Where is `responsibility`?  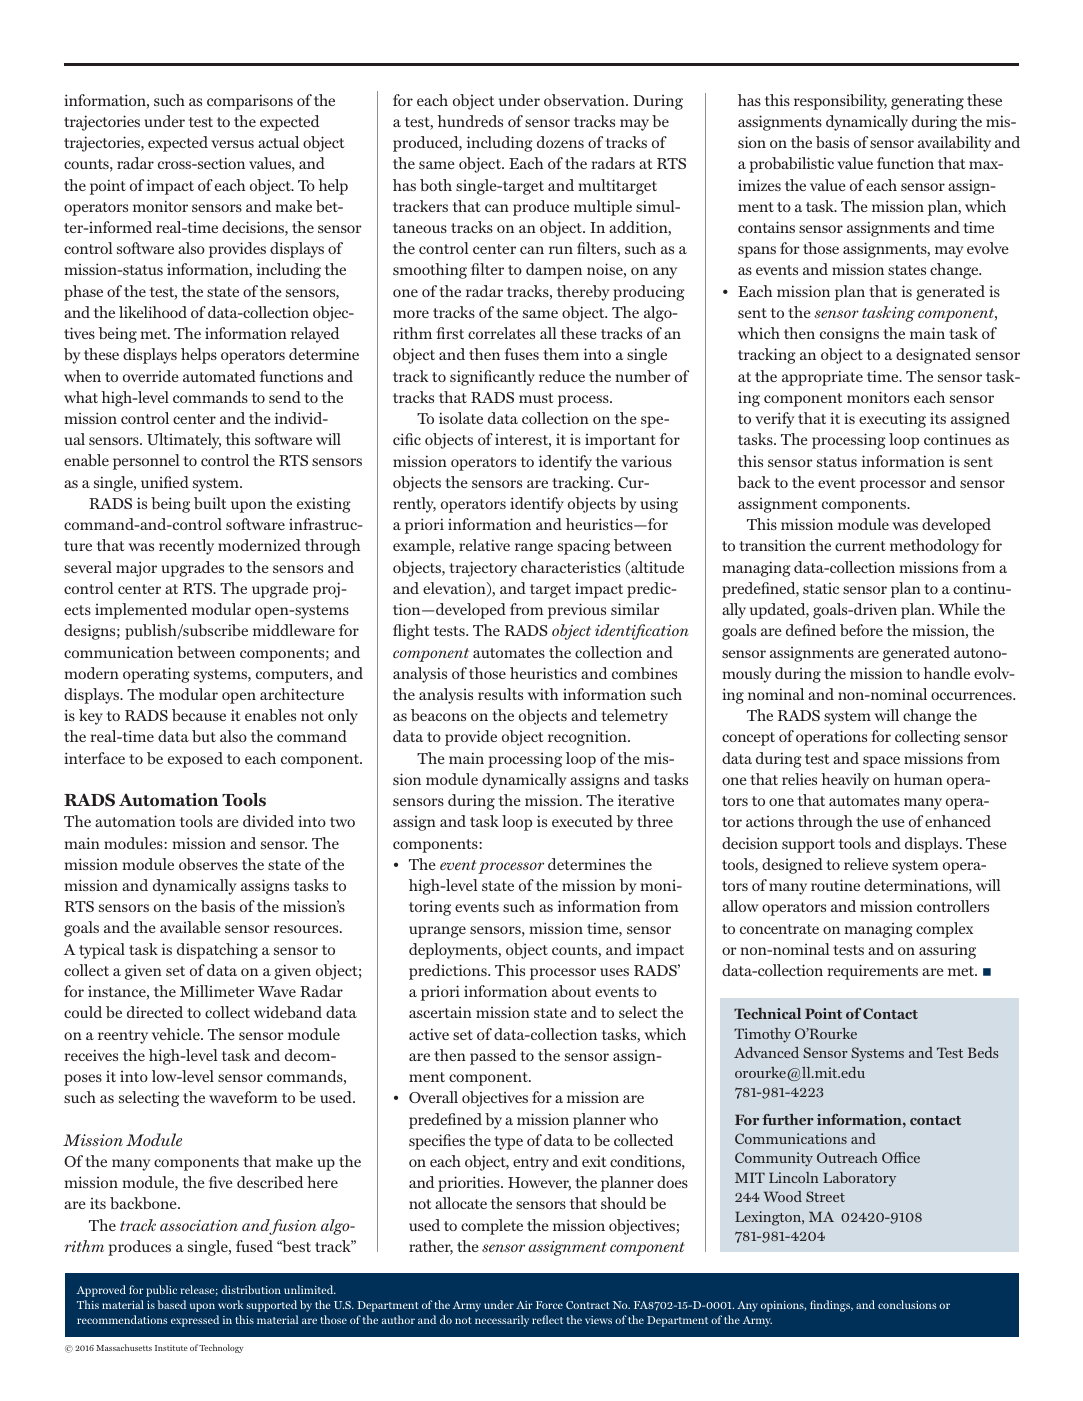
responsibility is located at coordinates (840, 102).
